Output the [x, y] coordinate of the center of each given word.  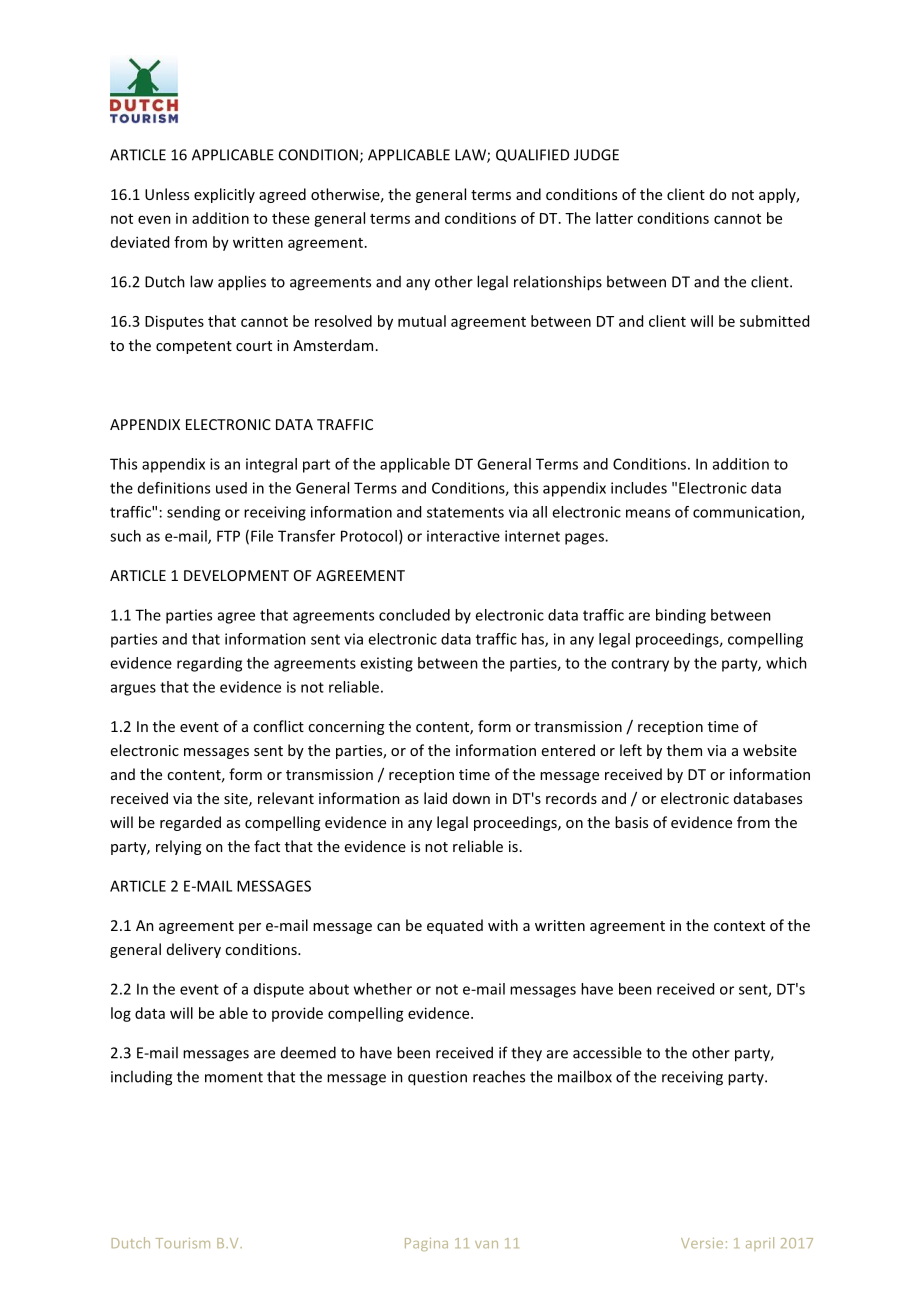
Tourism [183, 1243]
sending [193, 513]
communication [747, 513]
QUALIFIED [532, 155]
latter [614, 218]
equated [455, 926]
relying [178, 847]
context [739, 926]
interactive [463, 536]
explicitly [224, 195]
